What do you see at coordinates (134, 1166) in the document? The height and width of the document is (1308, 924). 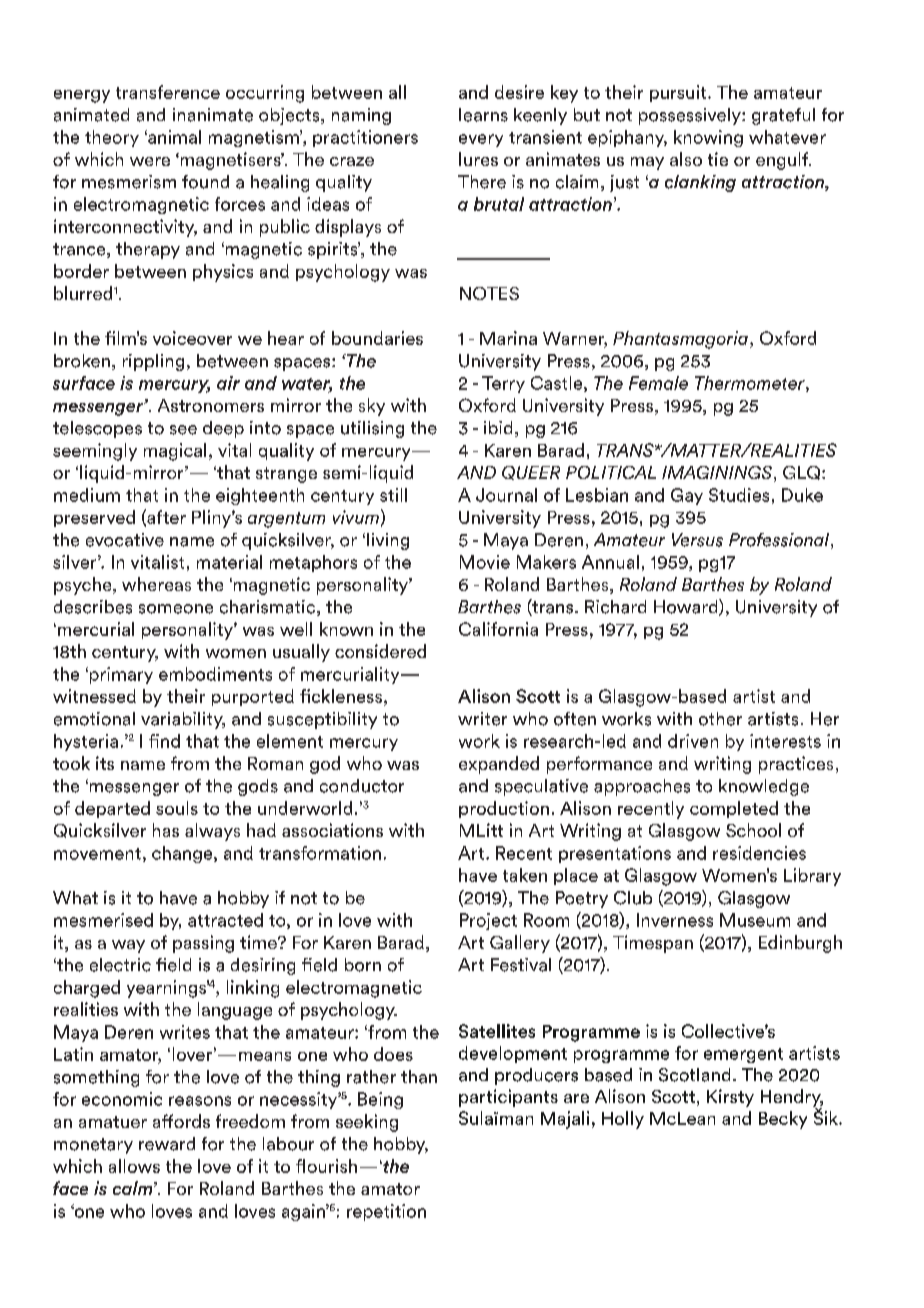 I see `allows` at bounding box center [134, 1166].
